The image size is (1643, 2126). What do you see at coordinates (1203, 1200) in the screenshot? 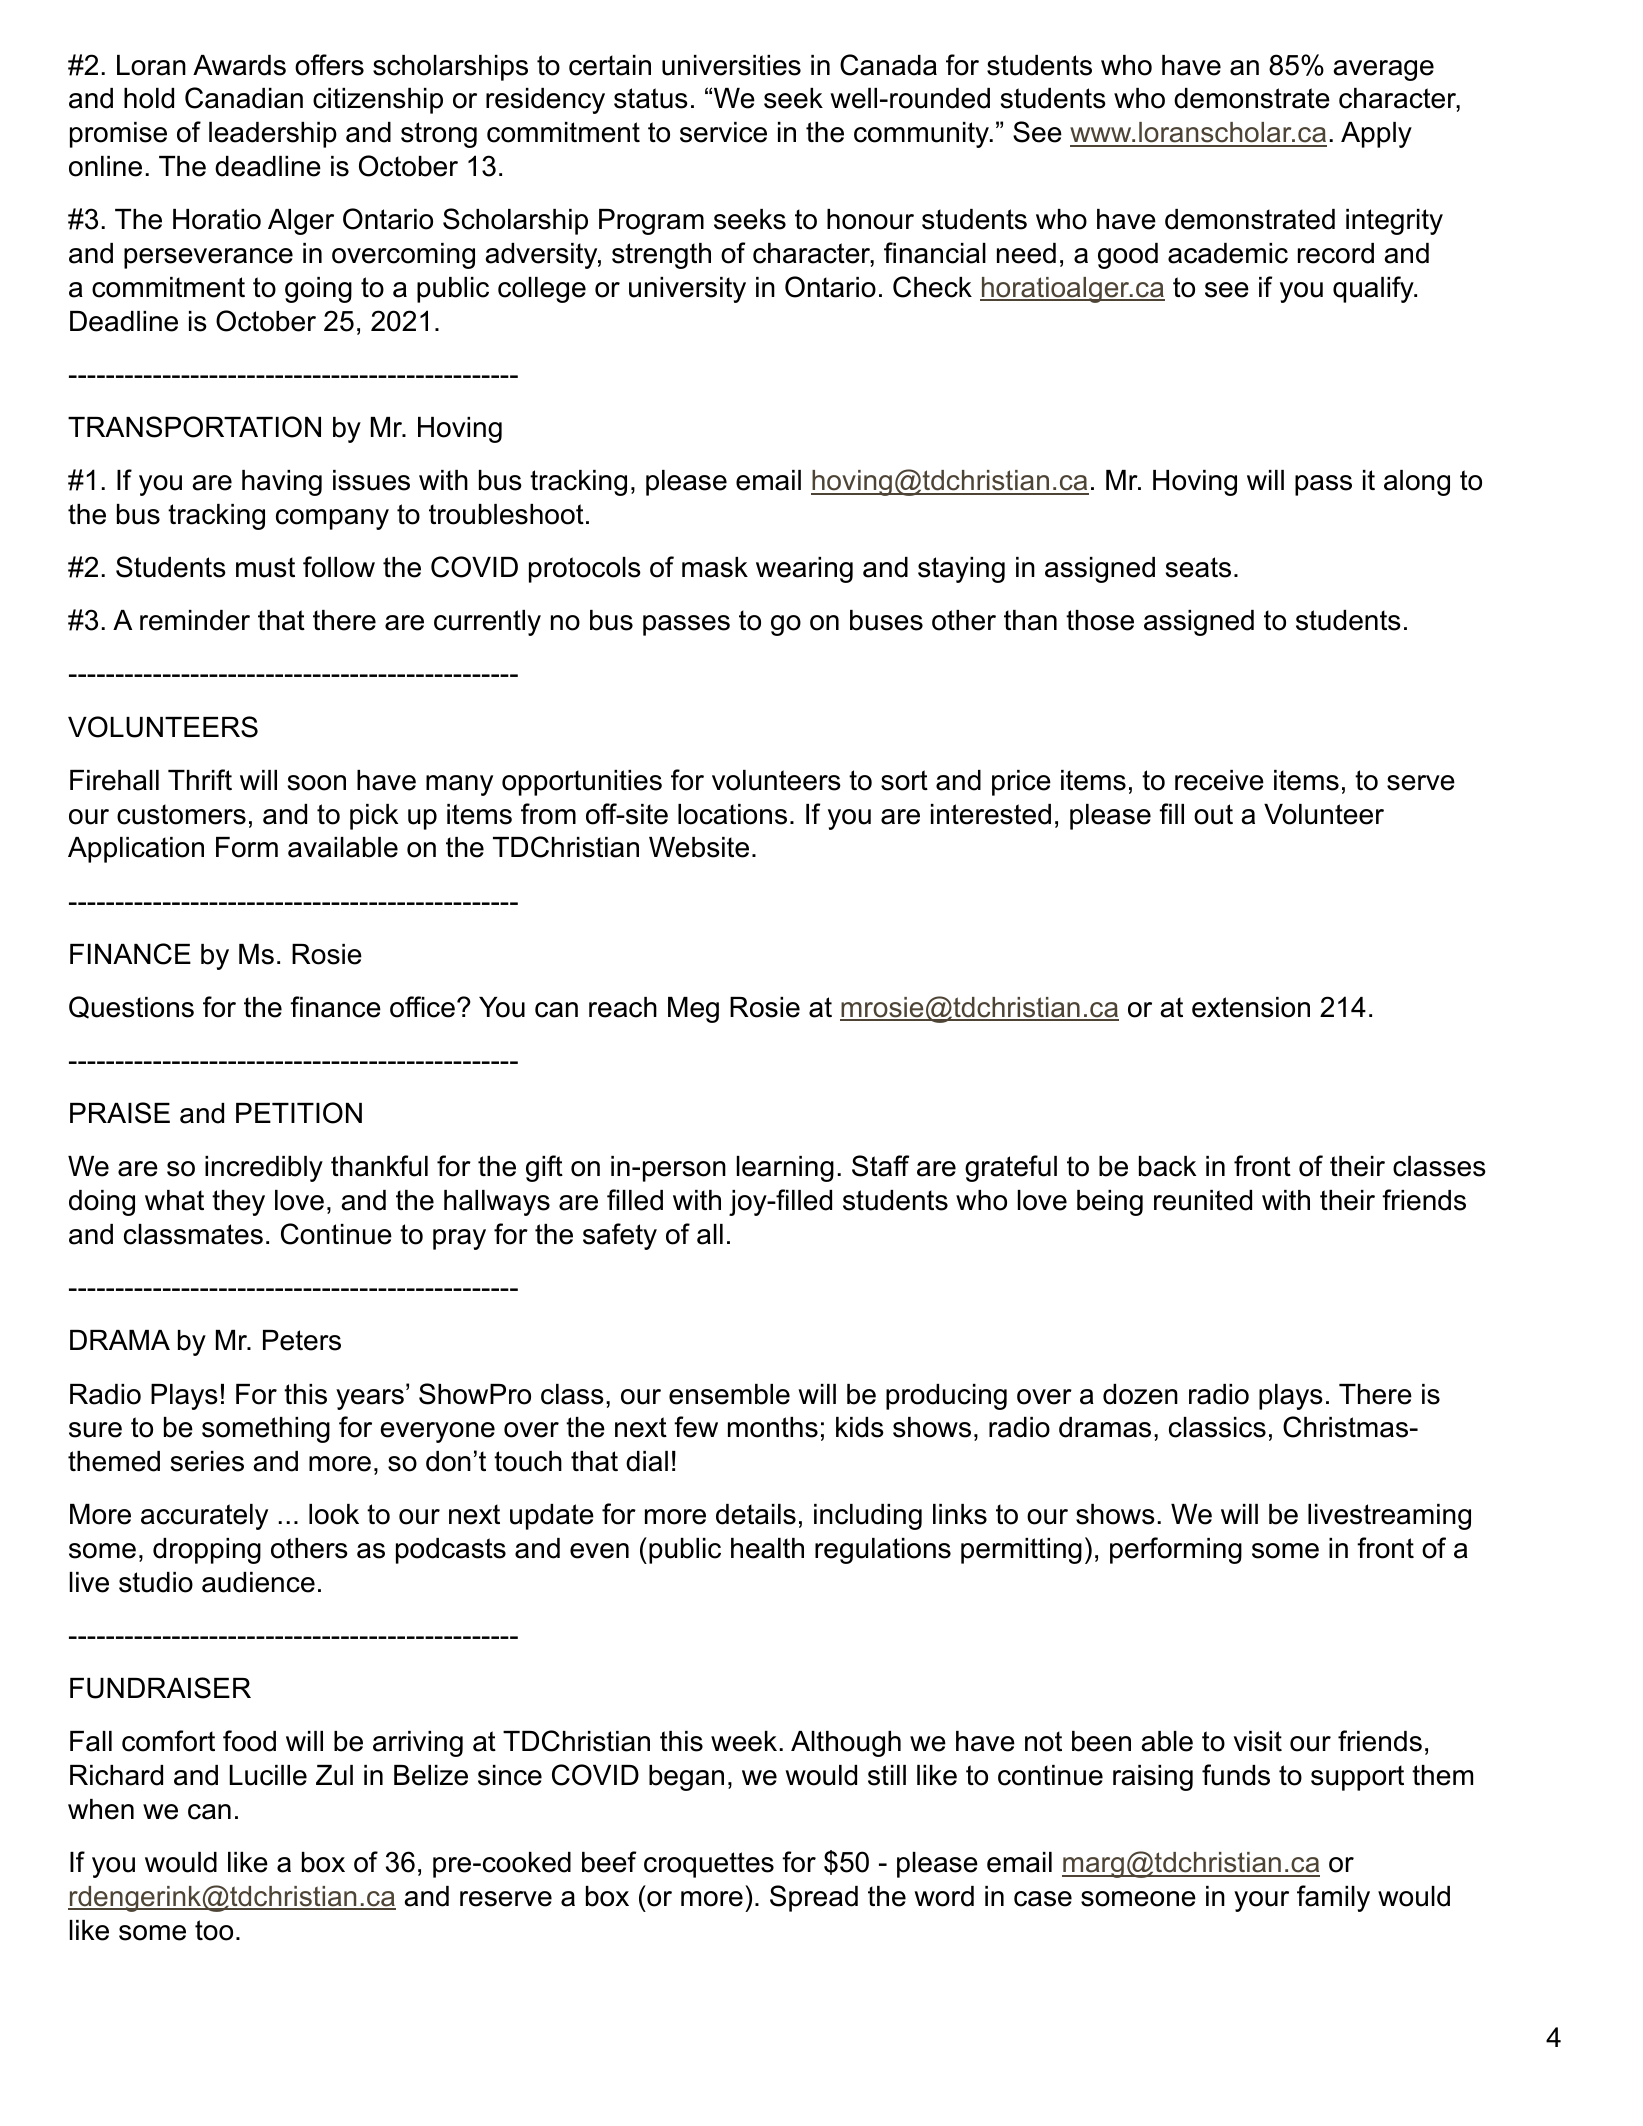
I see `reunited` at bounding box center [1203, 1200].
